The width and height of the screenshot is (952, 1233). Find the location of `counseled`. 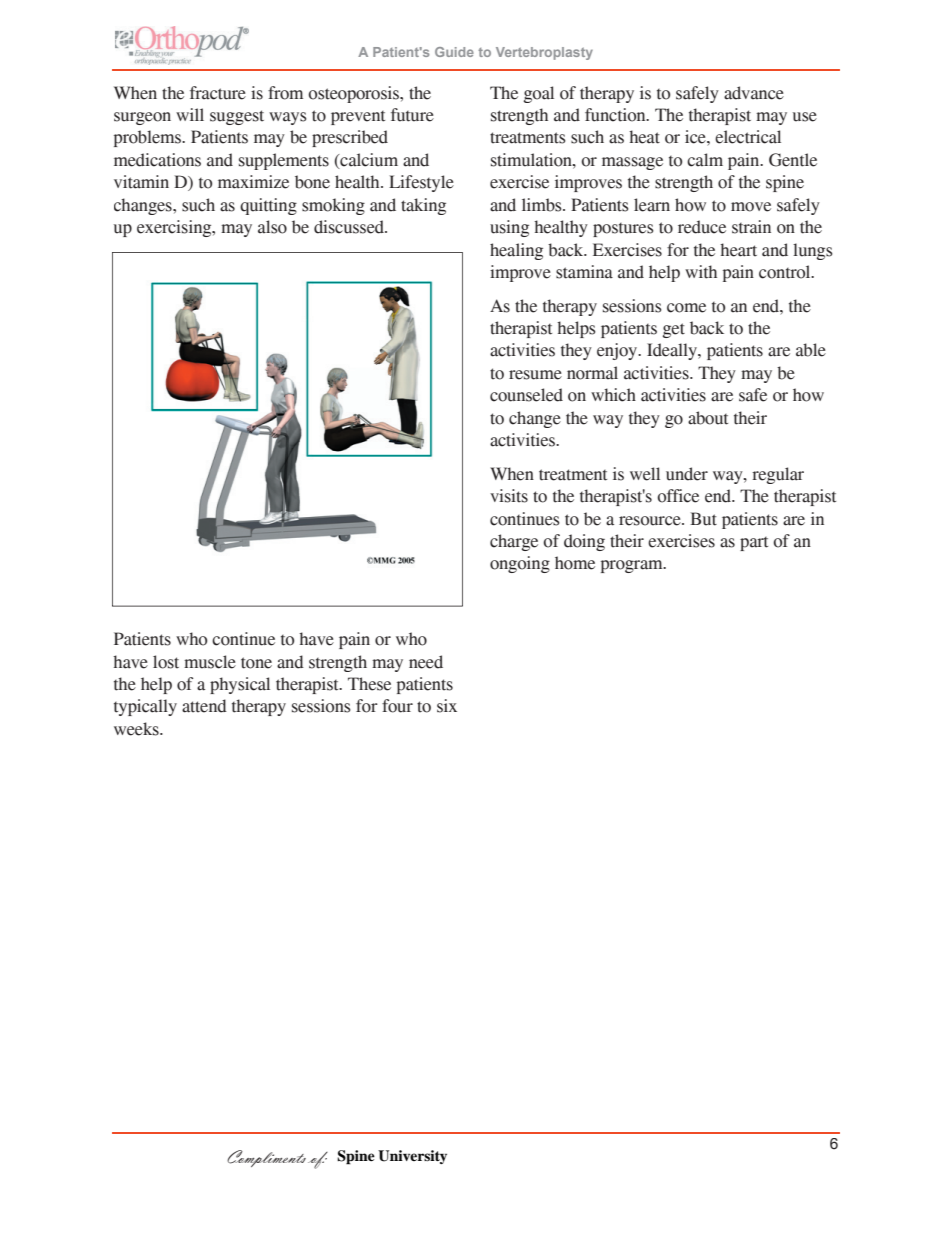

counseled is located at coordinates (526, 395).
